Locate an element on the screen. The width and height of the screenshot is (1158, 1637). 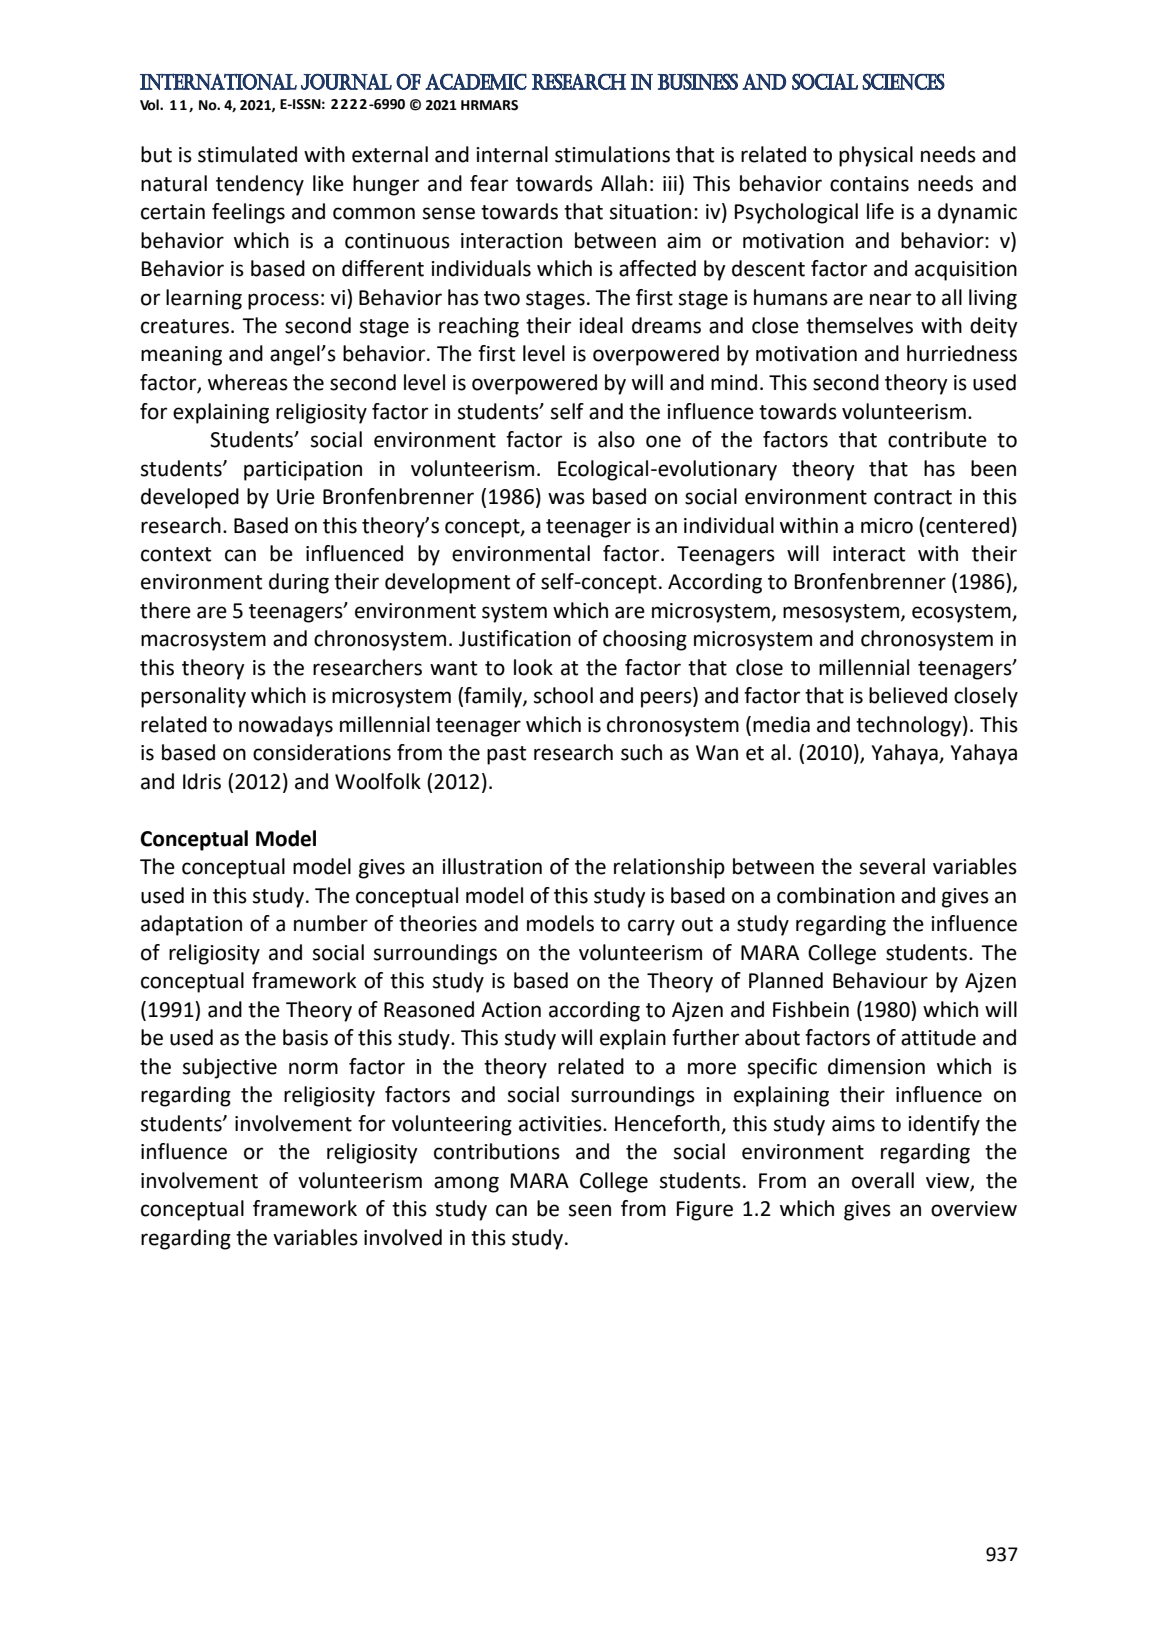
participation is located at coordinates (303, 471).
